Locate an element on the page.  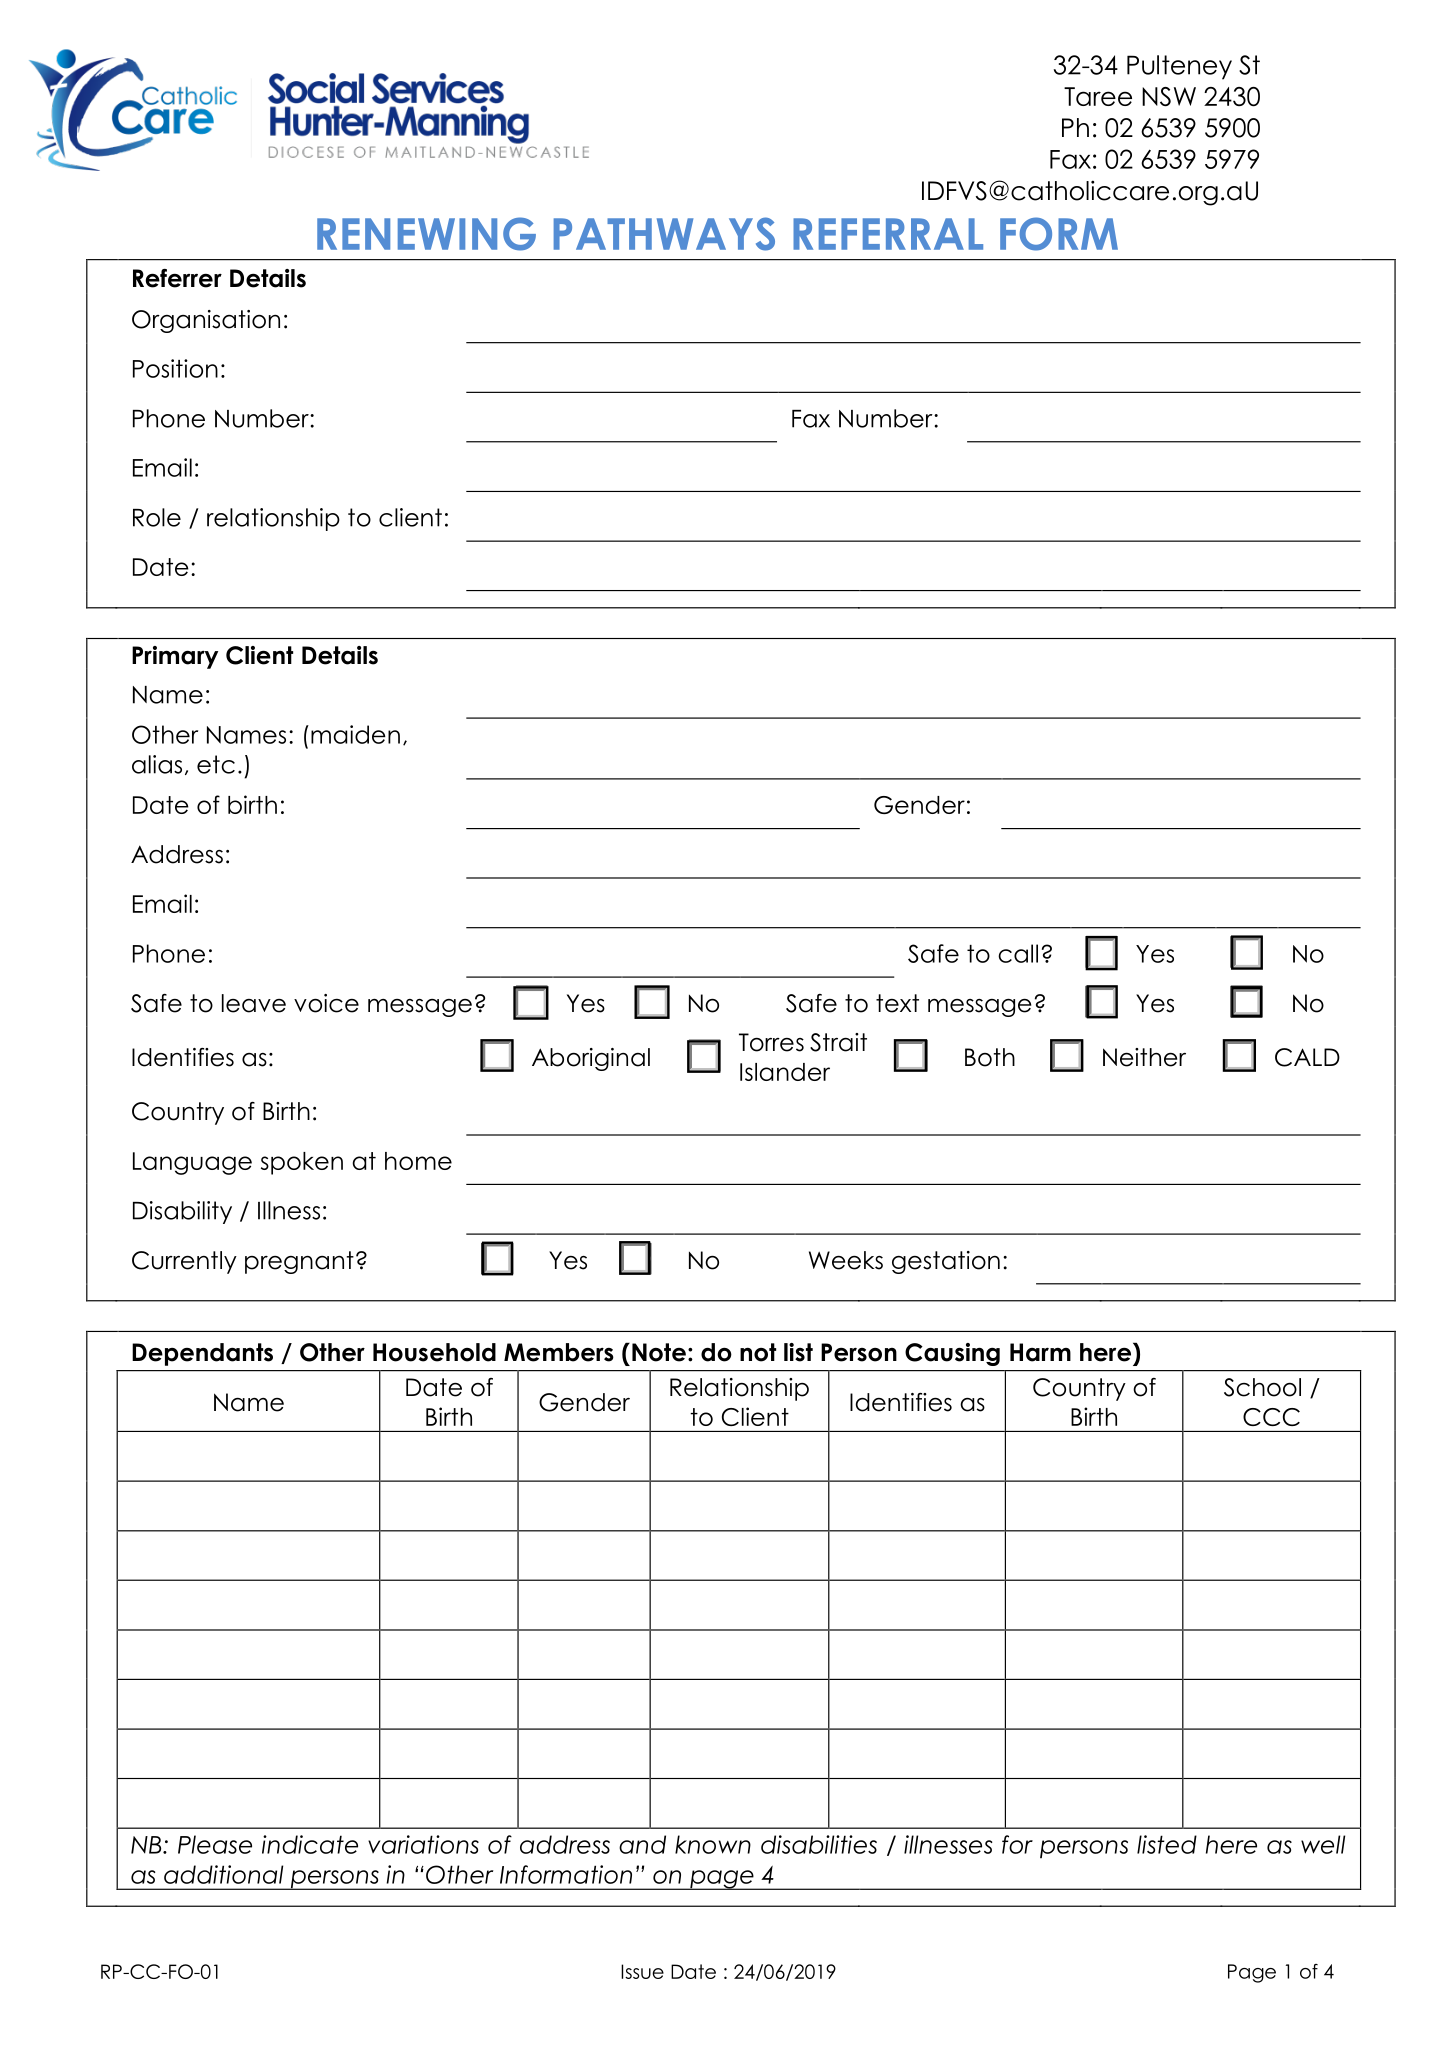
NSW is located at coordinates (1169, 97).
